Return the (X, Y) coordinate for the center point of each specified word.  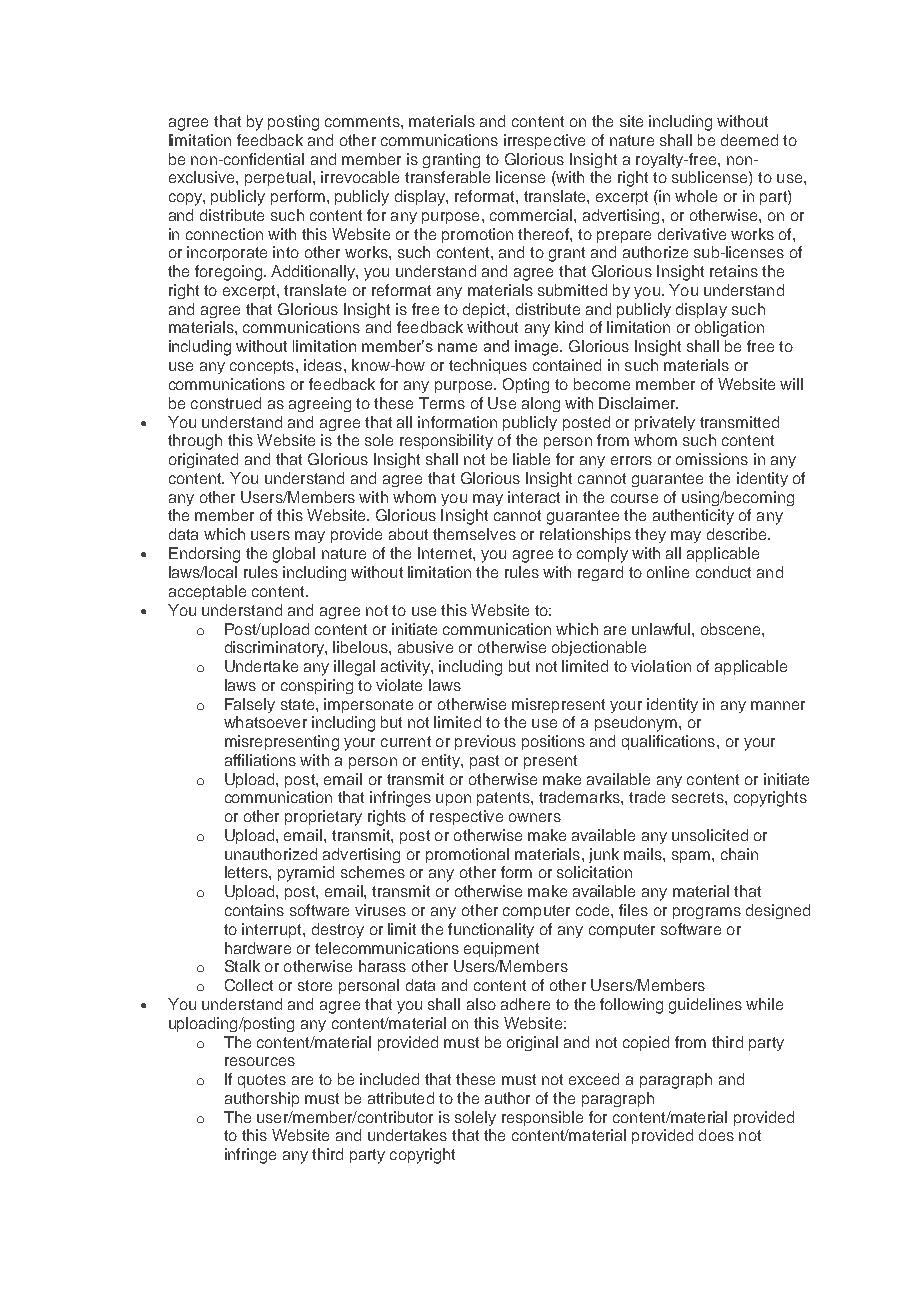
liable (531, 459)
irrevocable (360, 177)
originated (203, 460)
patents (504, 799)
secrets (699, 797)
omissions (712, 459)
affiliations (260, 760)
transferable (447, 177)
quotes (262, 1081)
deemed (749, 140)
